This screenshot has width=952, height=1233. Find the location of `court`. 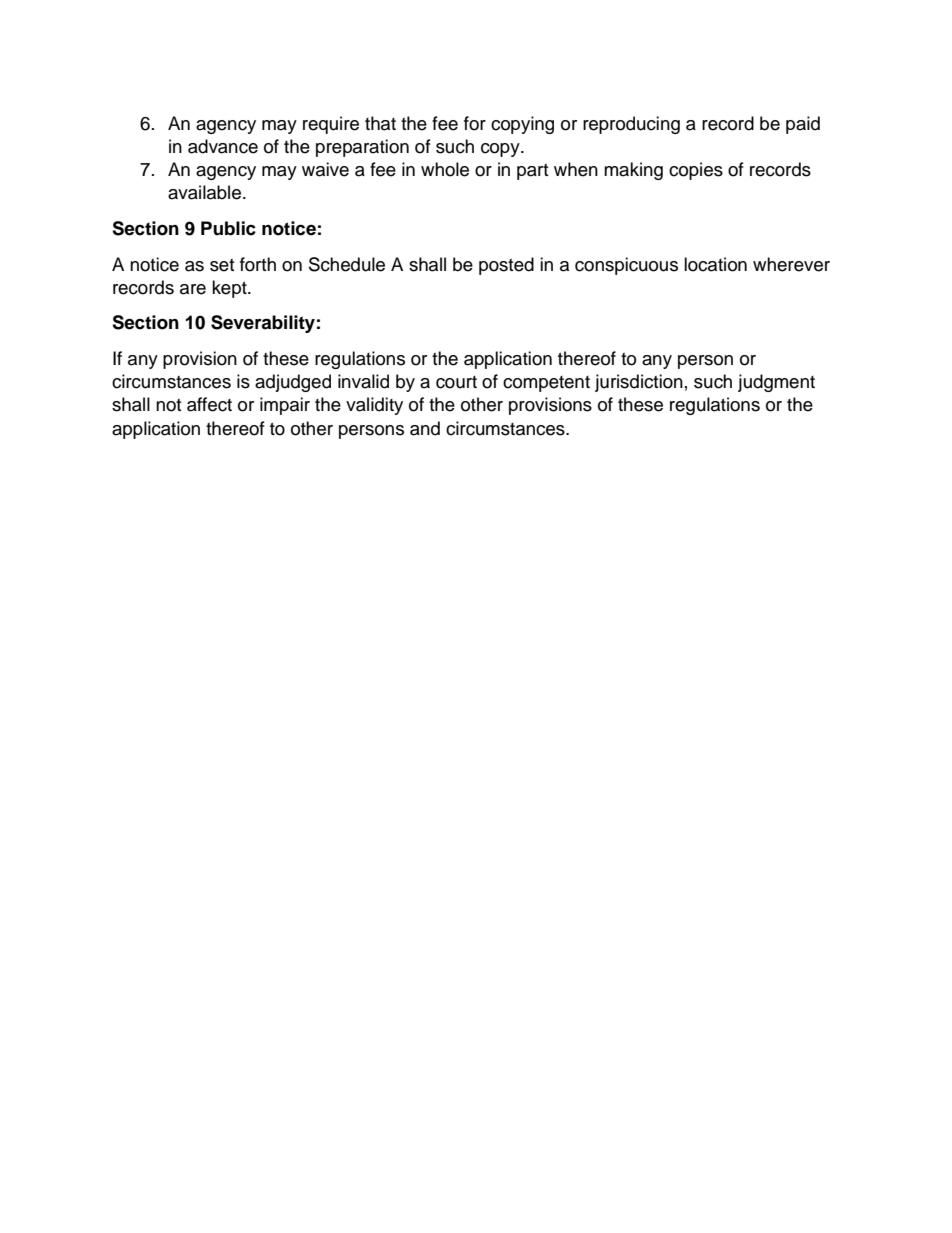

court is located at coordinates (456, 382).
